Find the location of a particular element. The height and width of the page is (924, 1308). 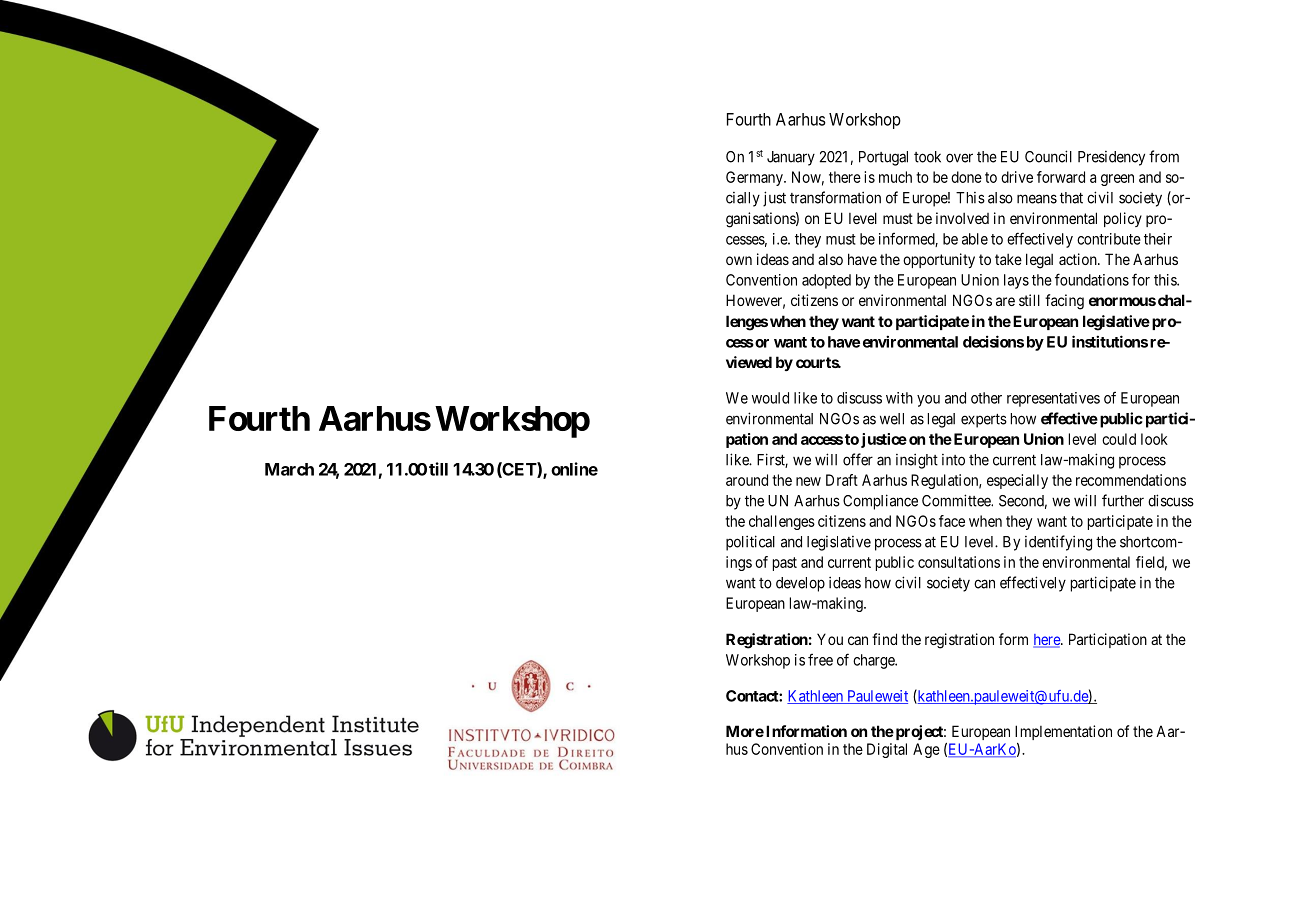

Digital is located at coordinates (887, 750).
